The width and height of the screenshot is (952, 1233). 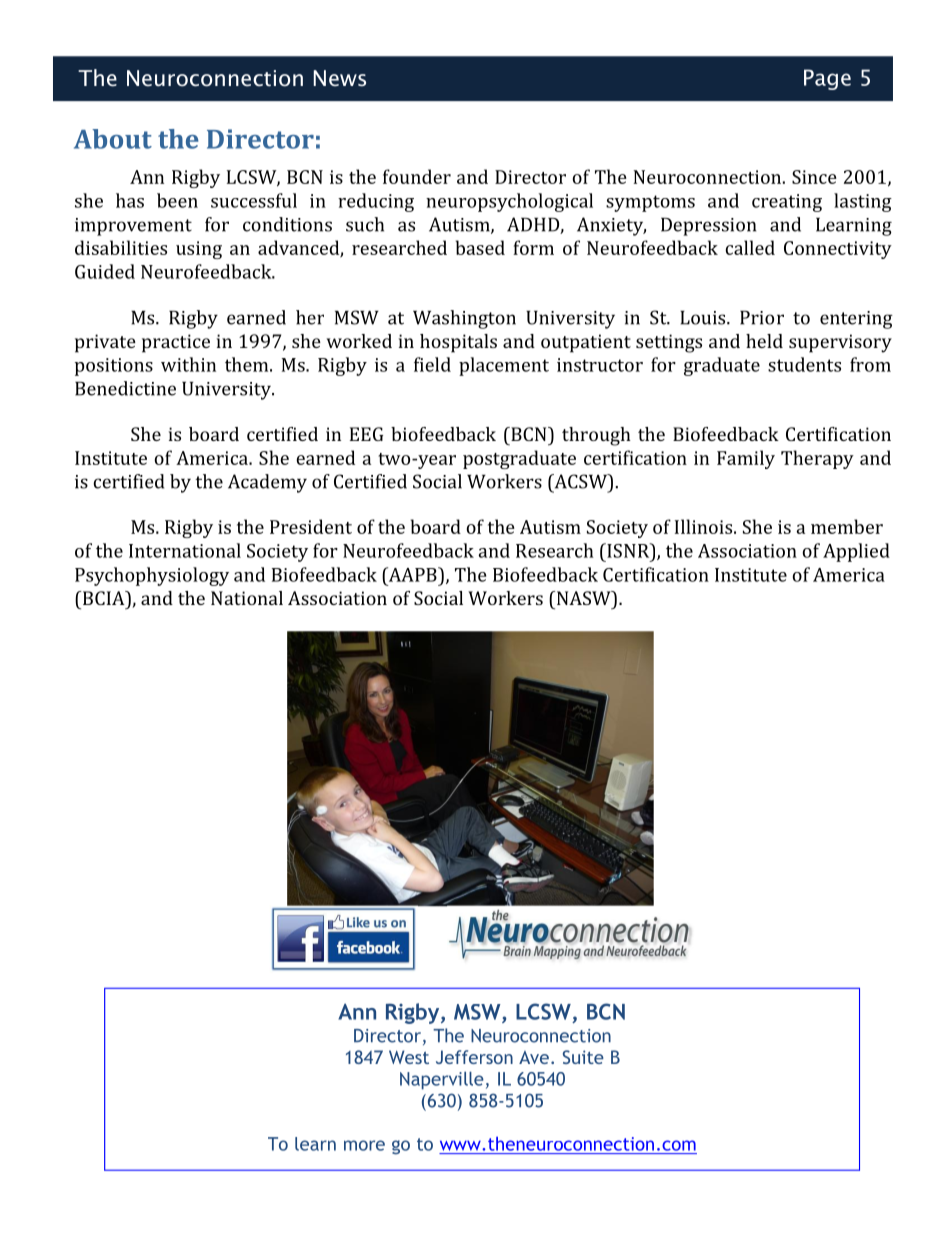 I want to click on practice, so click(x=176, y=343).
